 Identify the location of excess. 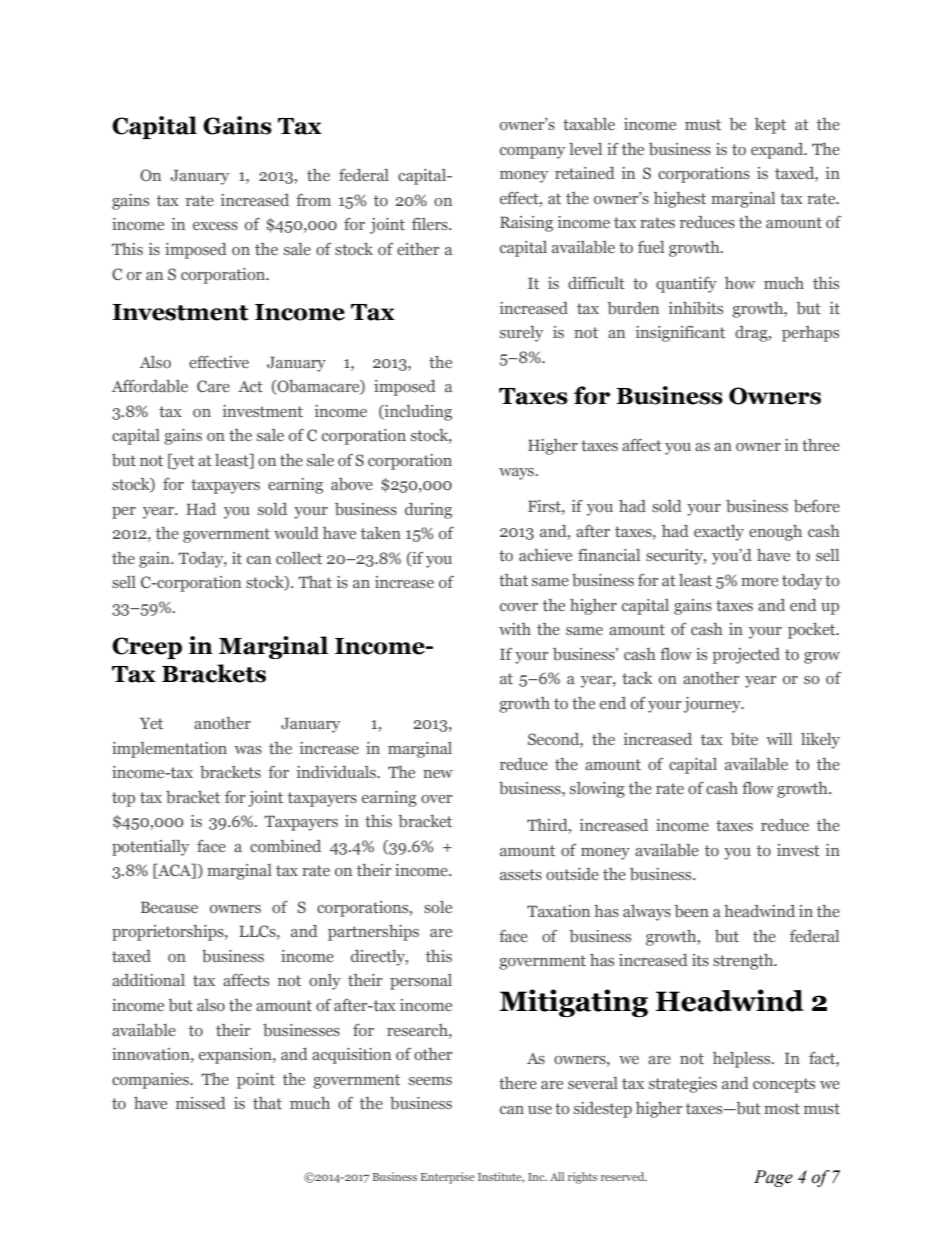
(215, 226).
